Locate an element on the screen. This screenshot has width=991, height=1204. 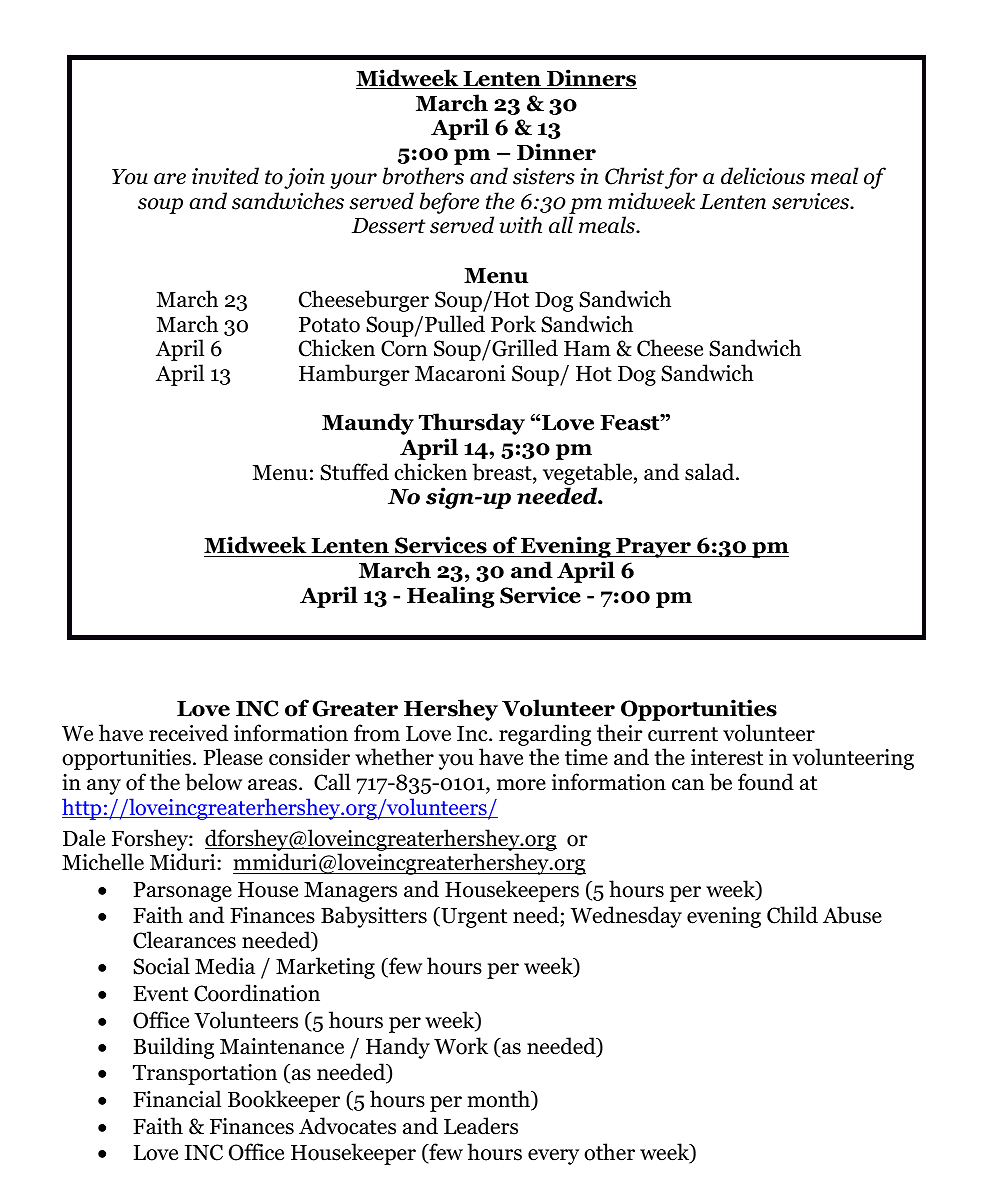
Leaders is located at coordinates (481, 1126).
